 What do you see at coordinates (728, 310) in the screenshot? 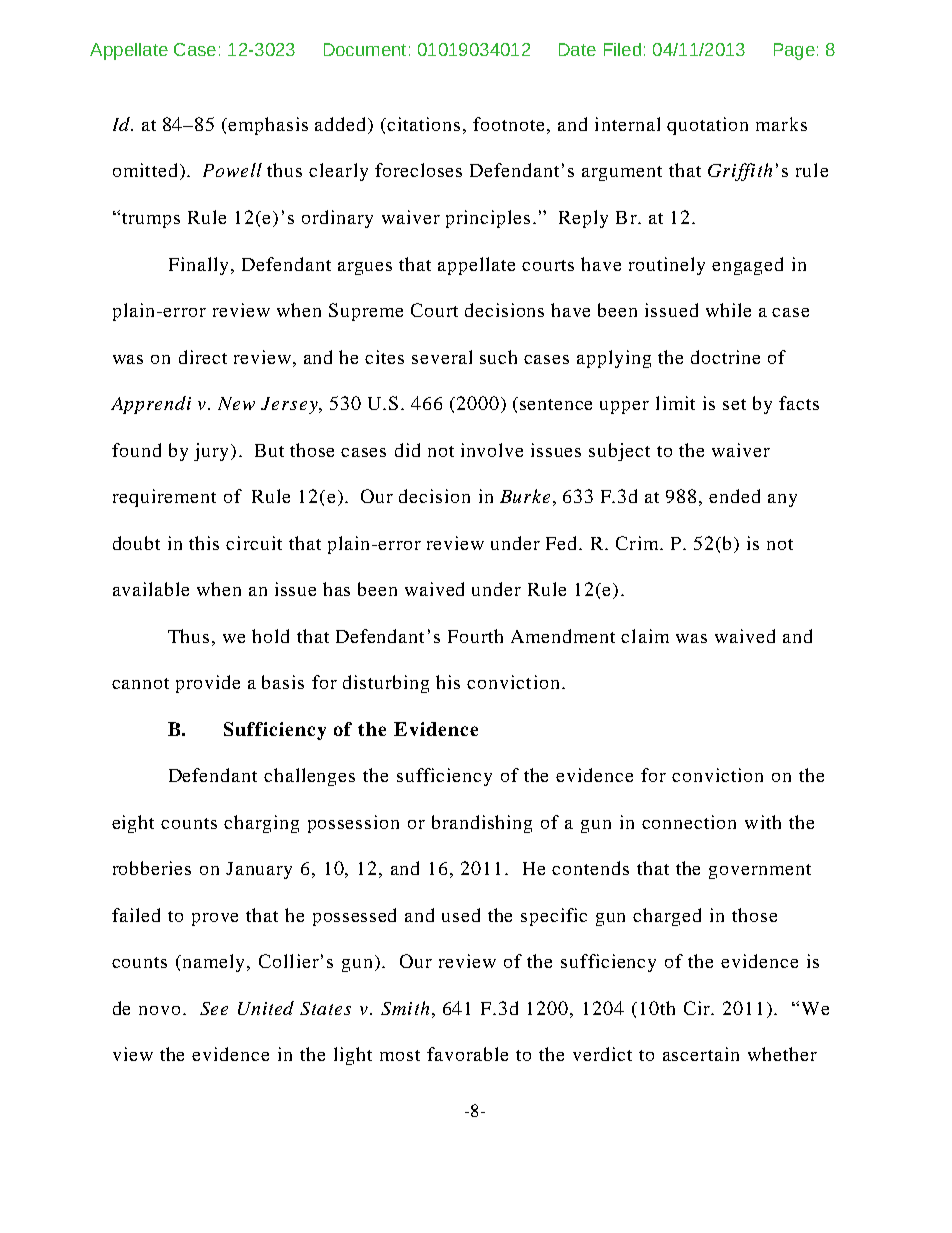
I see `while` at bounding box center [728, 310].
